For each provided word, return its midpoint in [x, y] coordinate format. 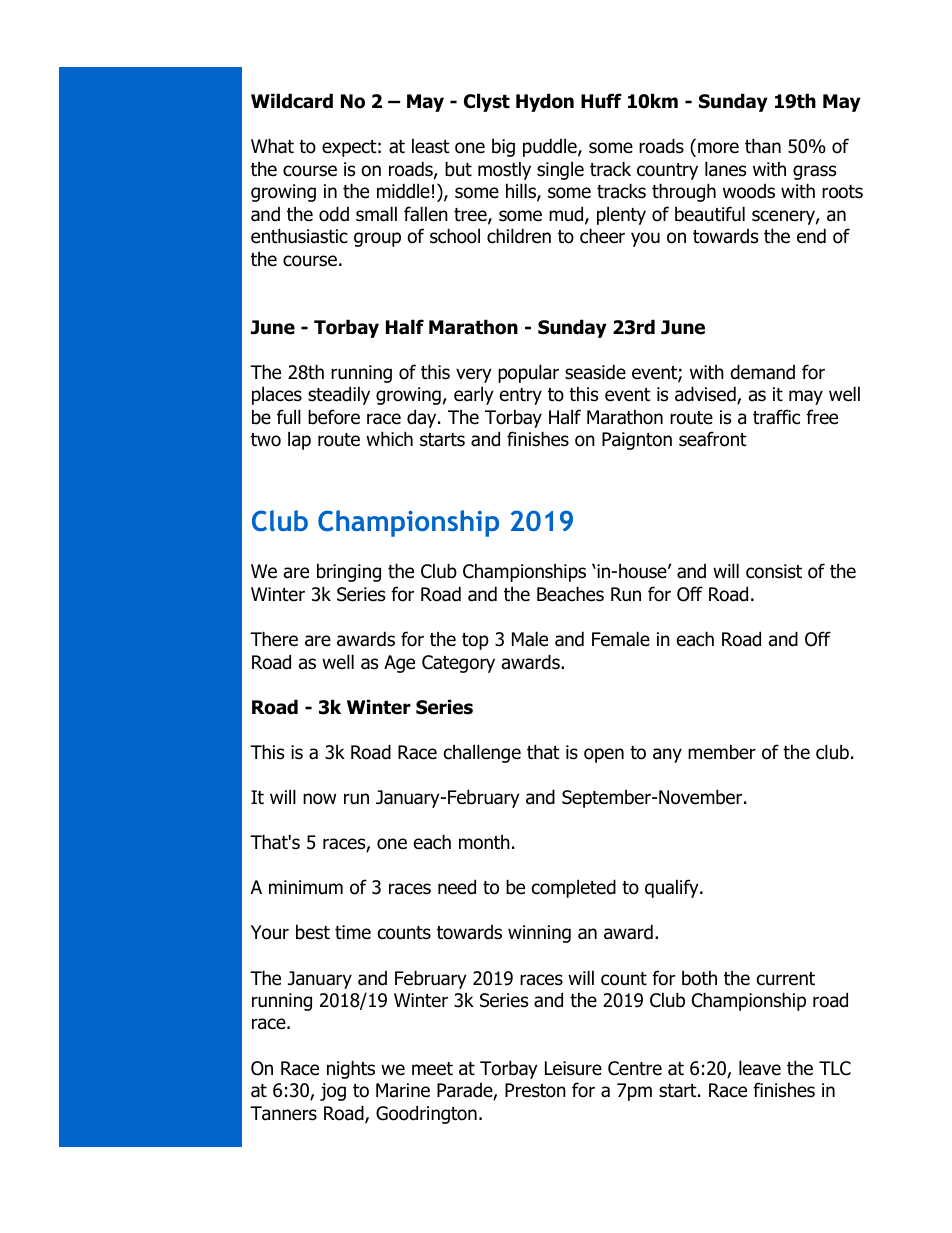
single [560, 170]
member [722, 752]
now [319, 799]
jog [333, 1092]
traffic [776, 417]
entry [521, 396]
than [763, 146]
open [604, 755]
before [334, 417]
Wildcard [292, 101]
